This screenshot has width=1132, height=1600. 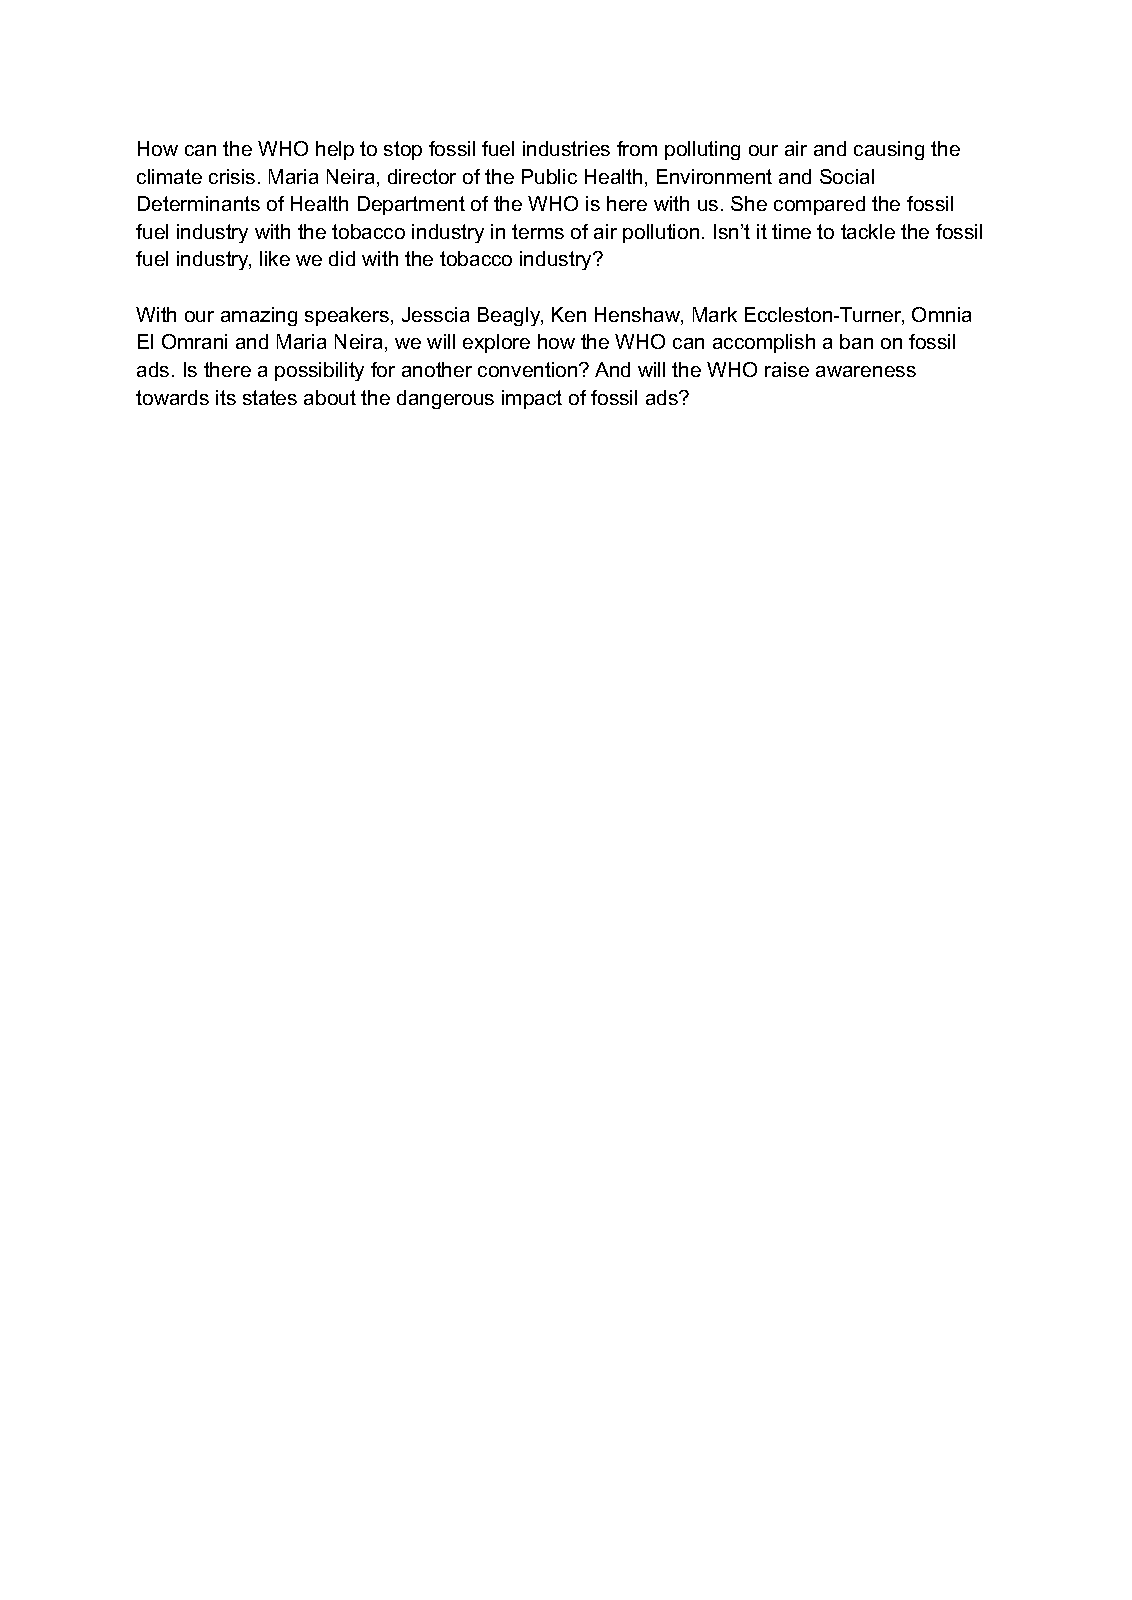 I want to click on help, so click(x=335, y=150).
